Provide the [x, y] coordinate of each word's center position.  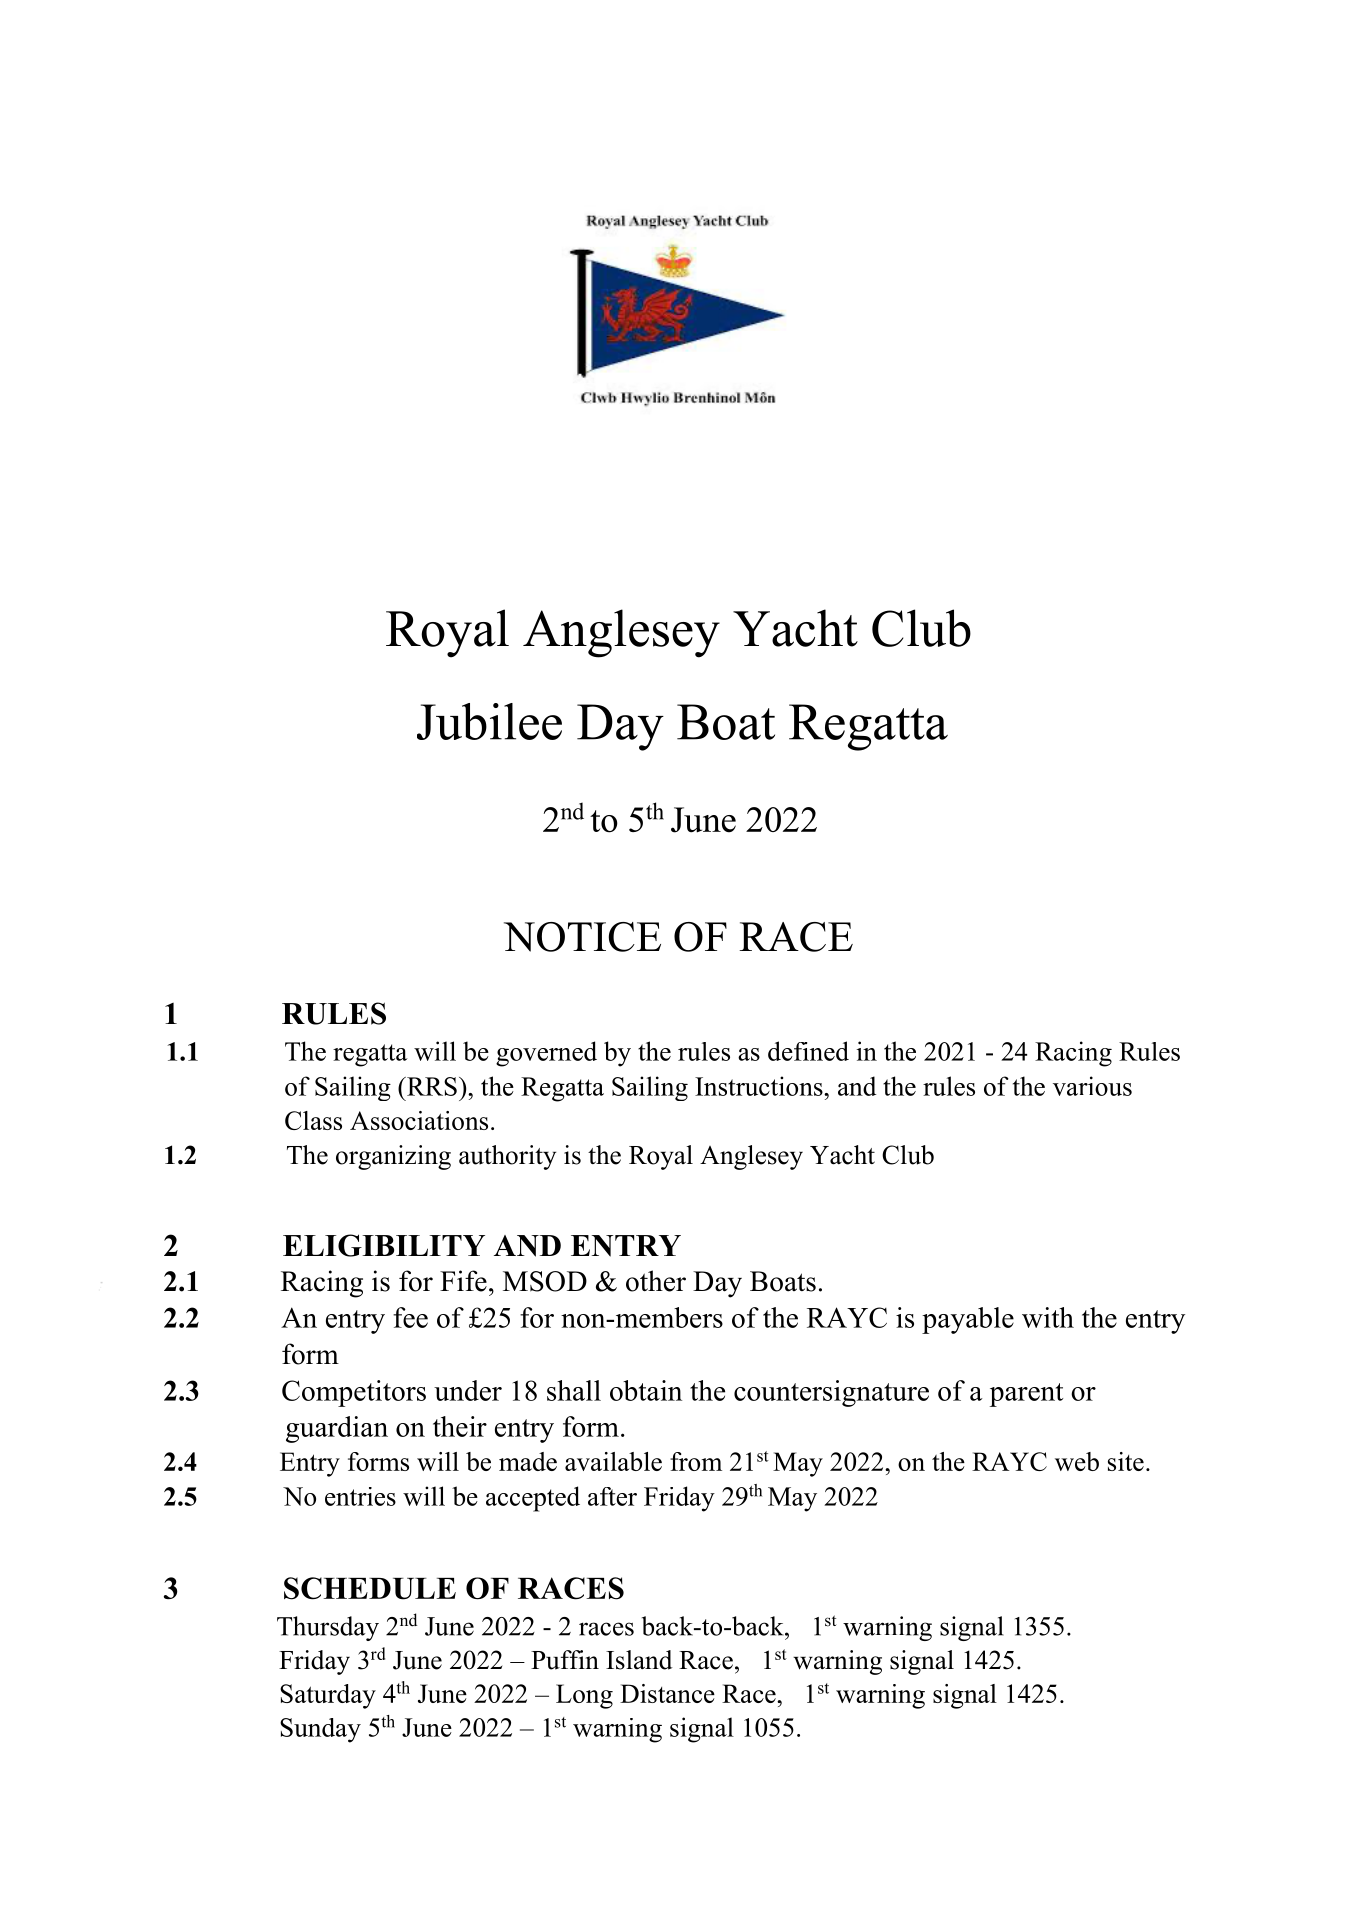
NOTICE [582, 937]
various [1092, 1086]
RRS [431, 1086]
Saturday [328, 1696]
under [468, 1390]
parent [1026, 1395]
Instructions [760, 1086]
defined [808, 1051]
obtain [646, 1390]
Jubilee [489, 721]
